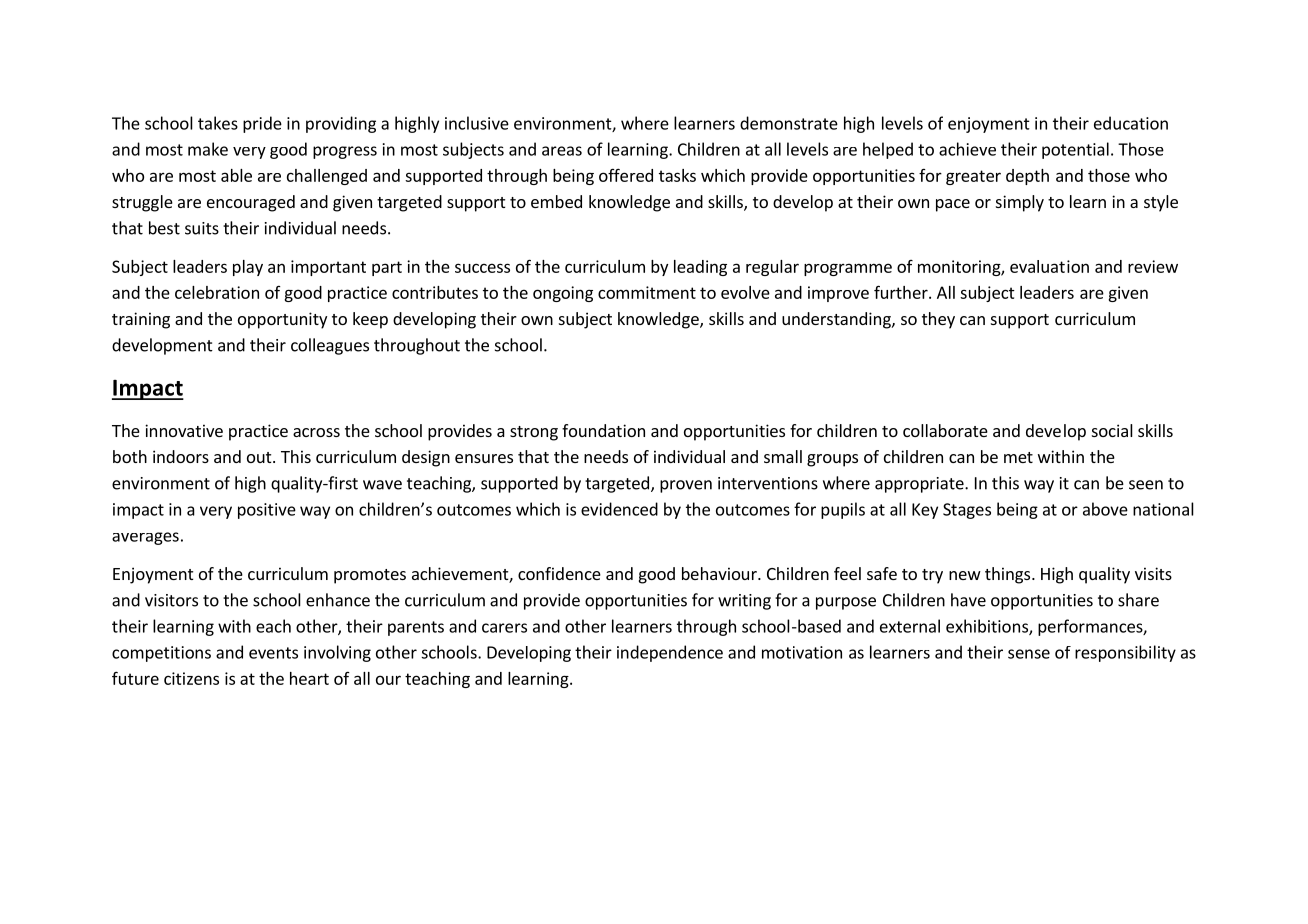  I want to click on potential, so click(1075, 150).
